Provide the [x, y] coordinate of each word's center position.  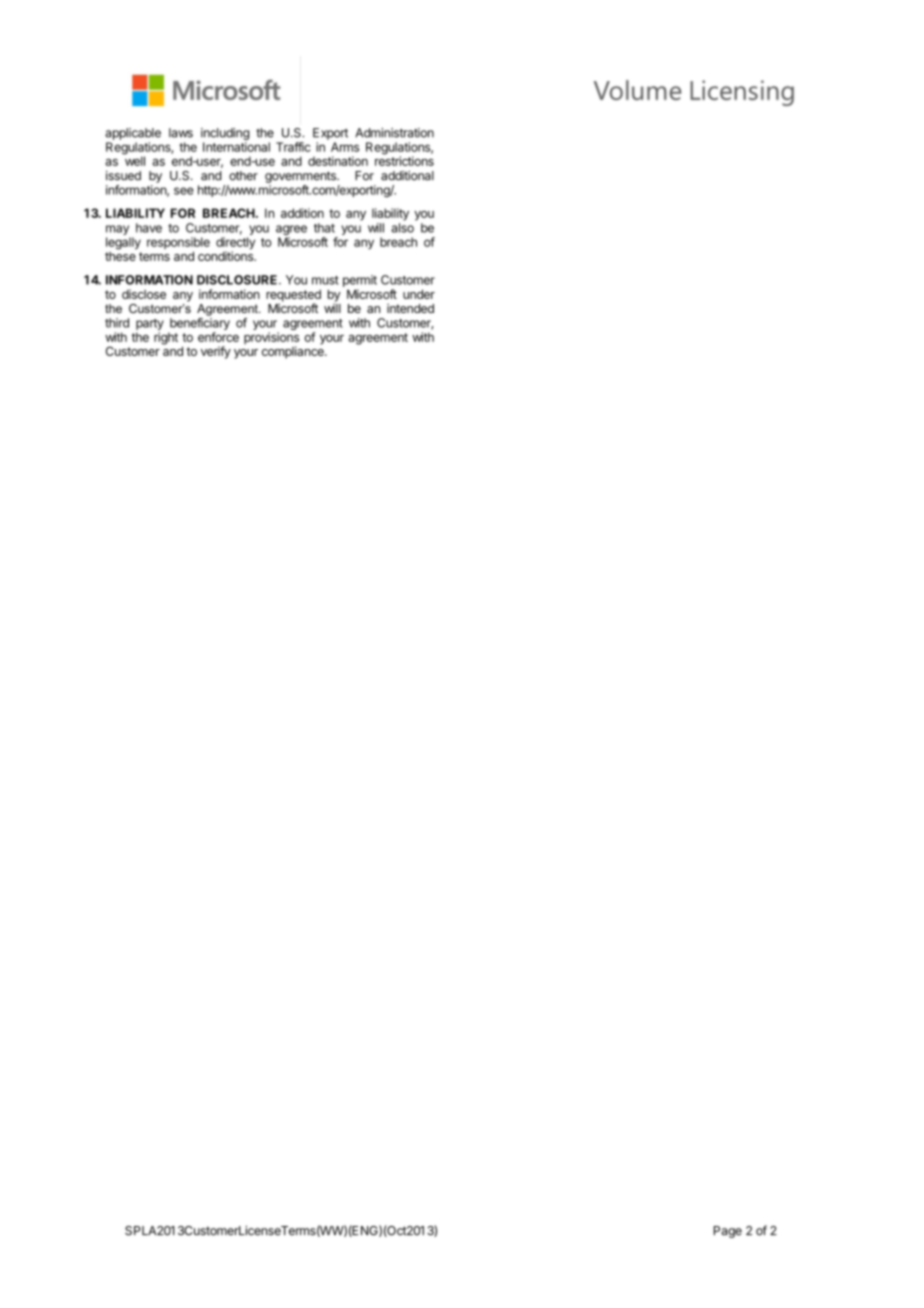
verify [216, 352]
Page [728, 1232]
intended [410, 308]
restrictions [404, 160]
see [184, 191]
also [402, 228]
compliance [294, 351]
